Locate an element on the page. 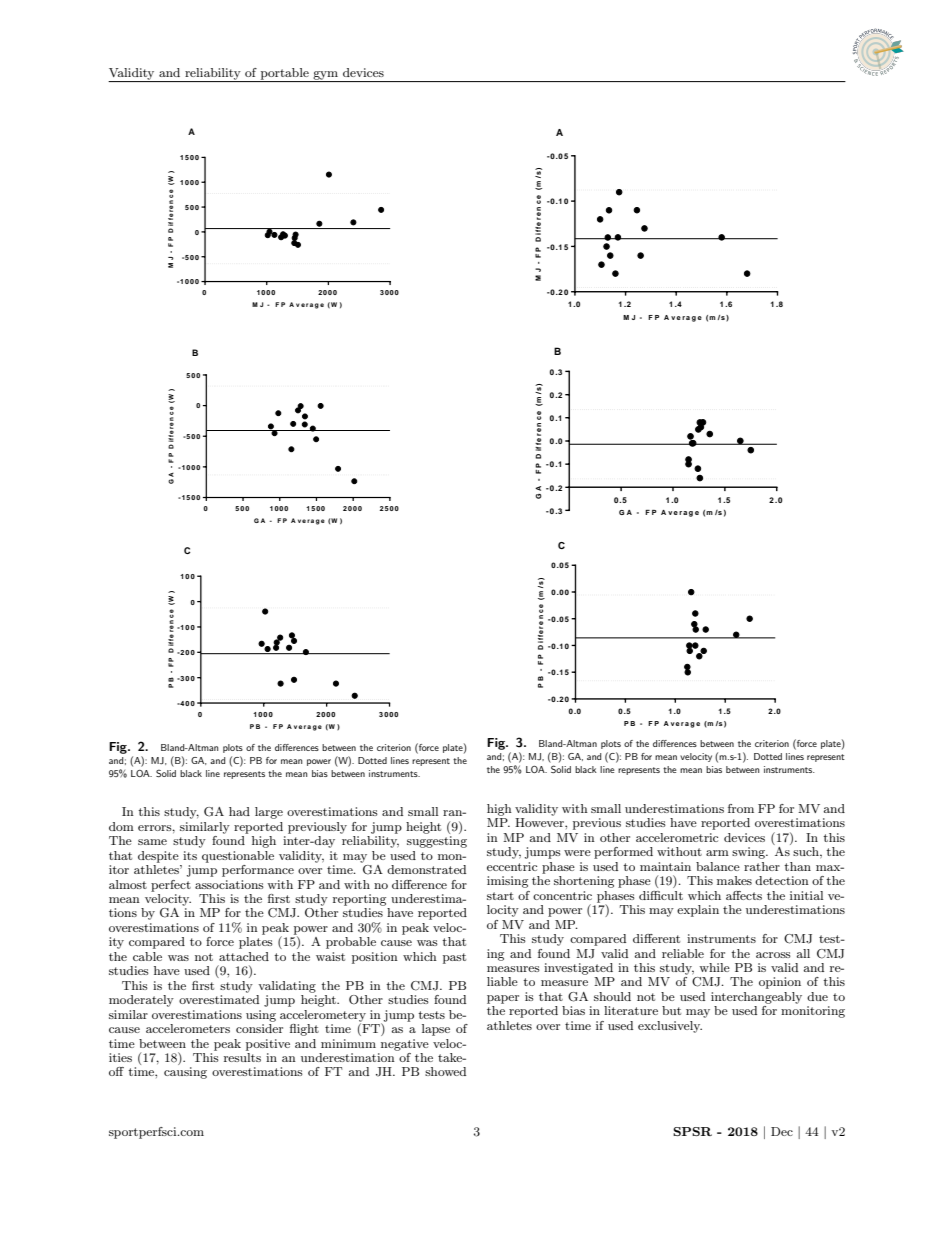 This page has width=952, height=1240. results is located at coordinates (242, 1056).
